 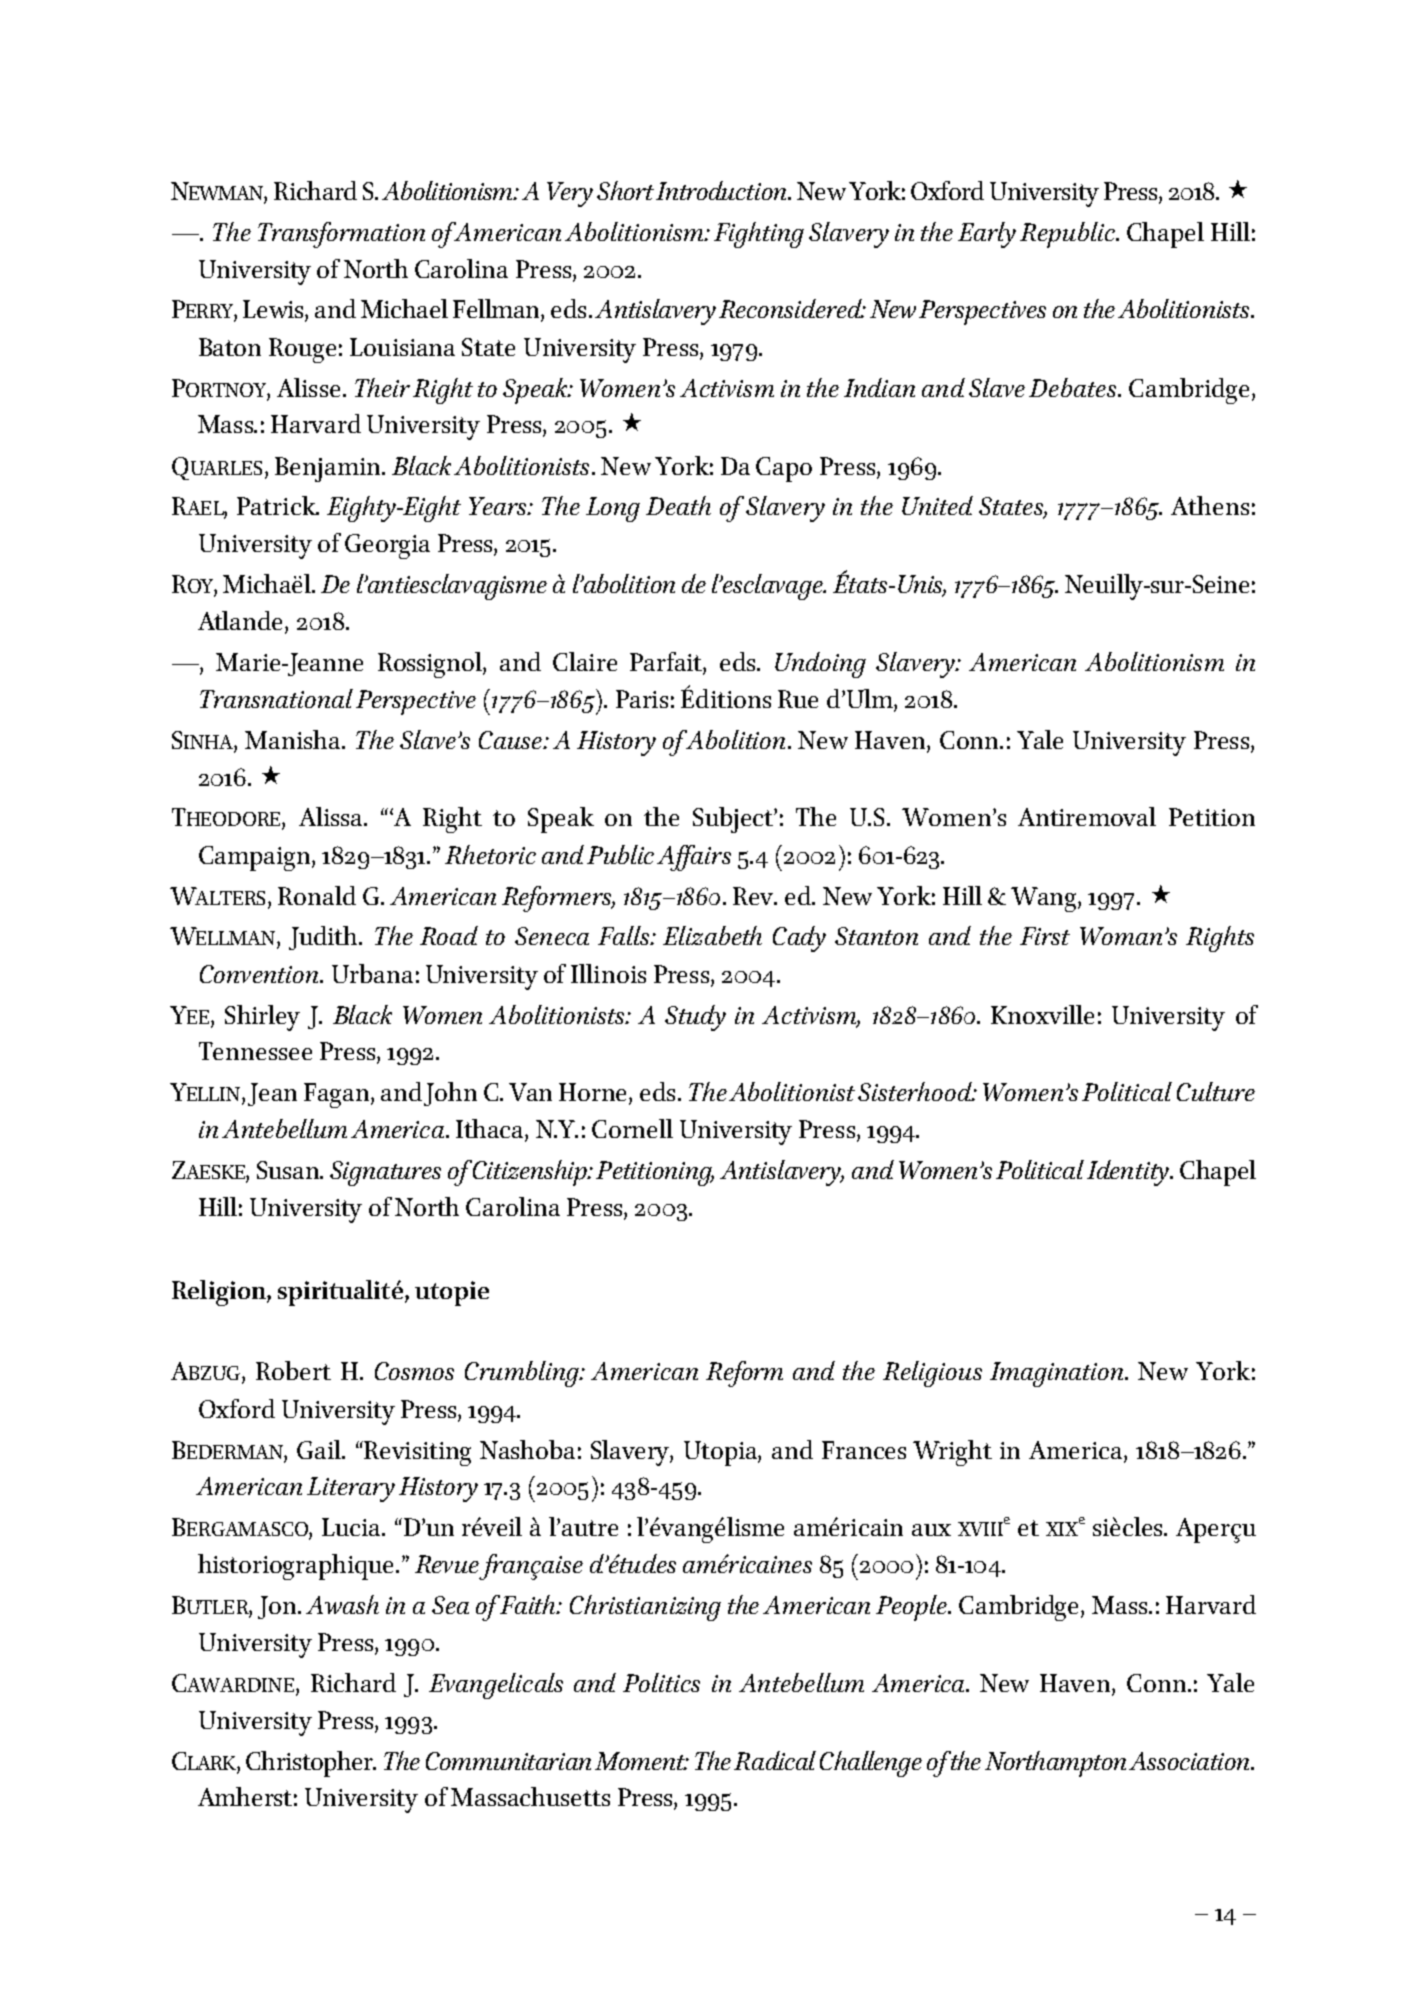 I want to click on Early, so click(x=987, y=235).
